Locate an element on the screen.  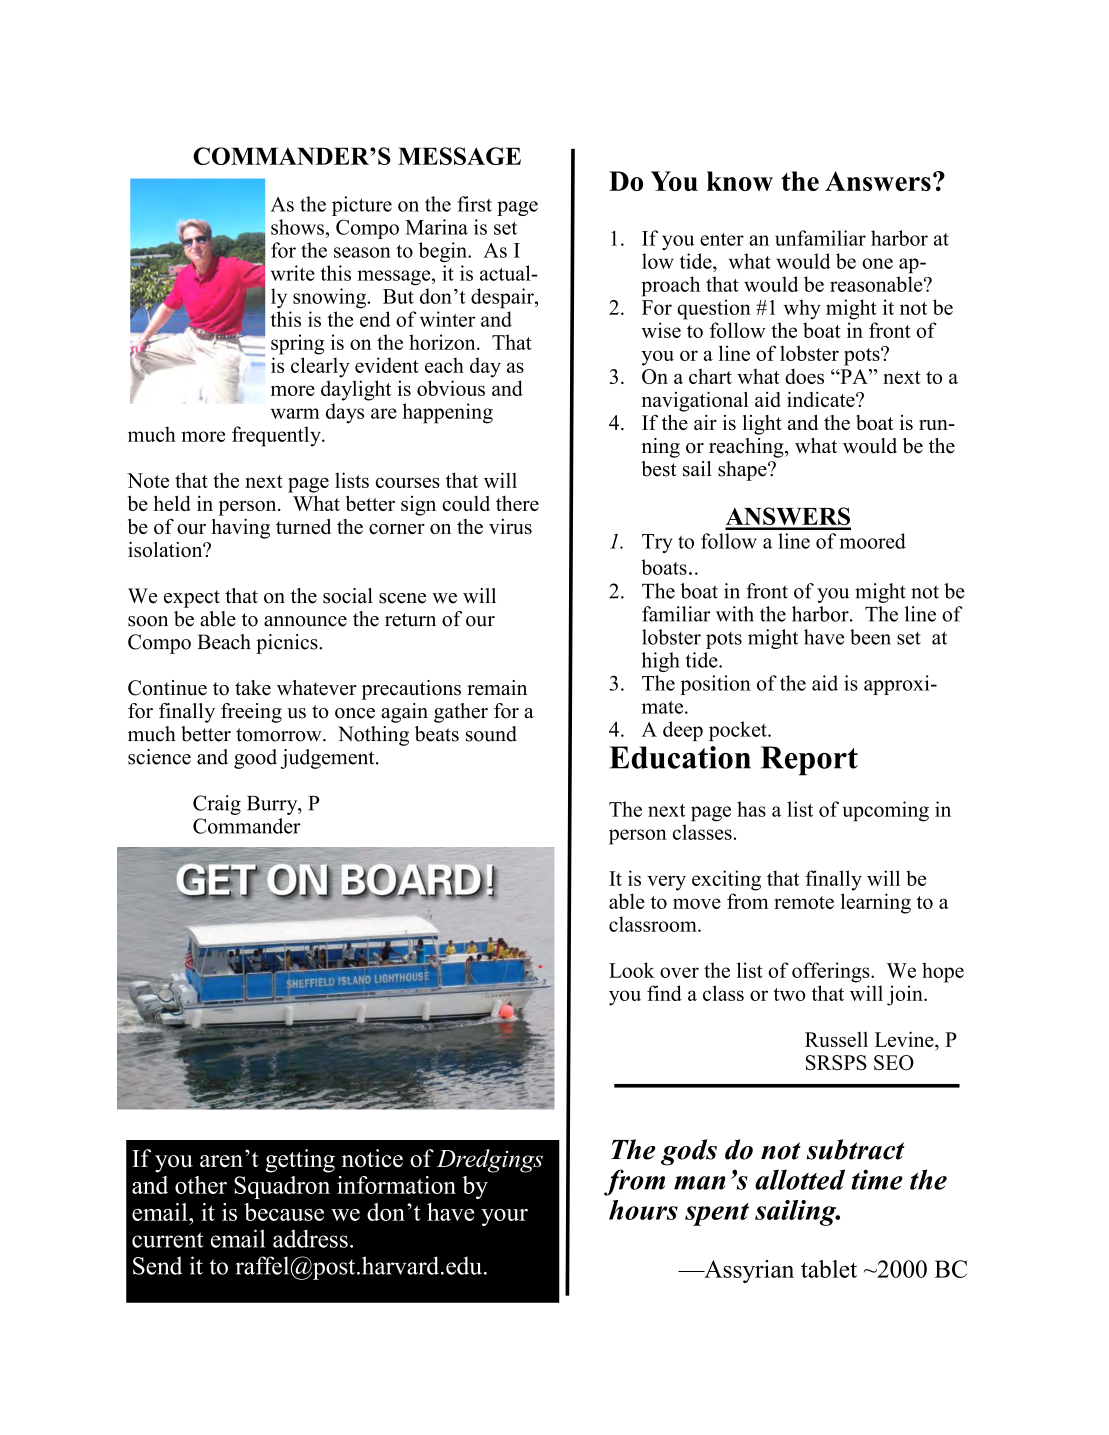
Craig is located at coordinates (217, 805).
